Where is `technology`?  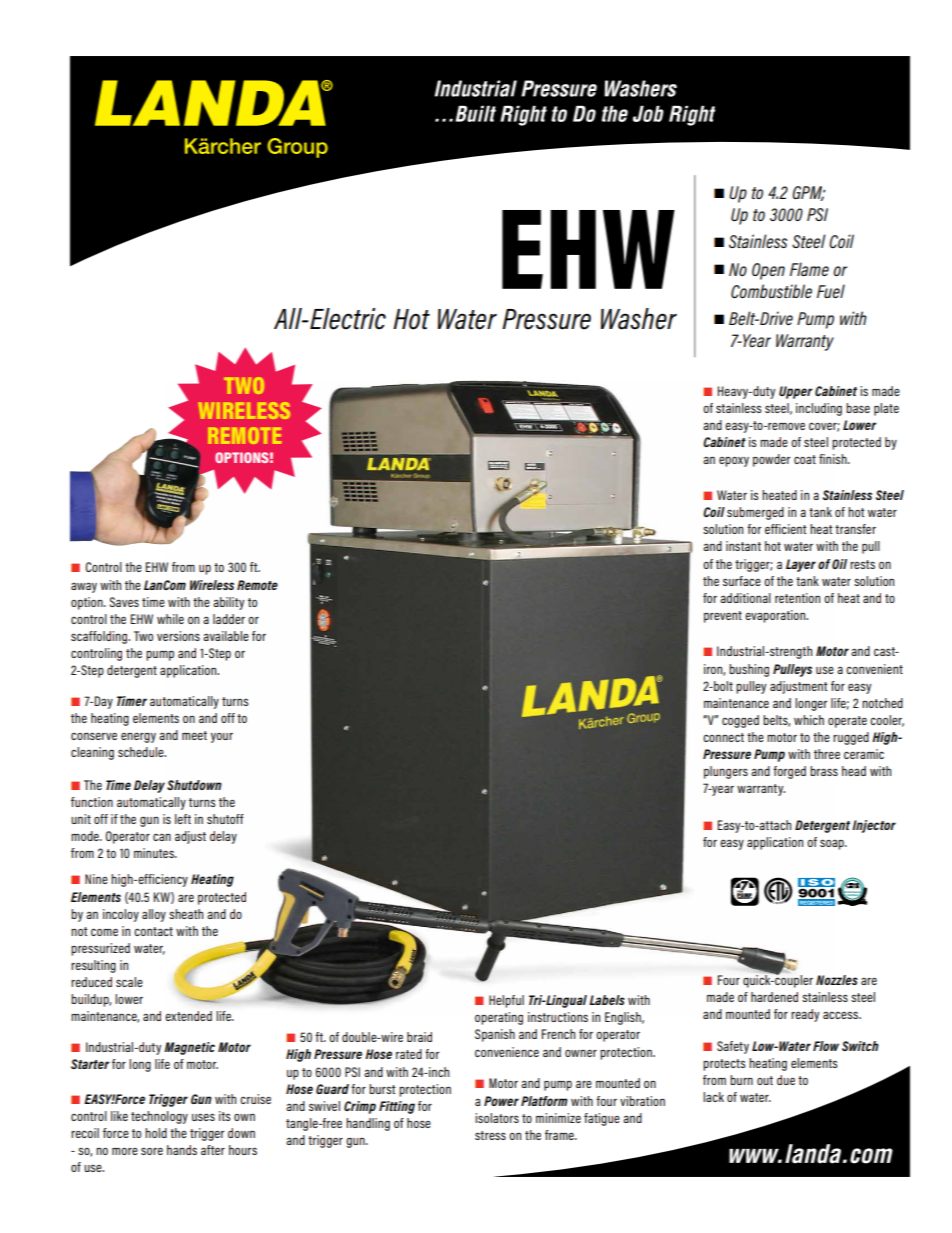 technology is located at coordinates (159, 1117).
